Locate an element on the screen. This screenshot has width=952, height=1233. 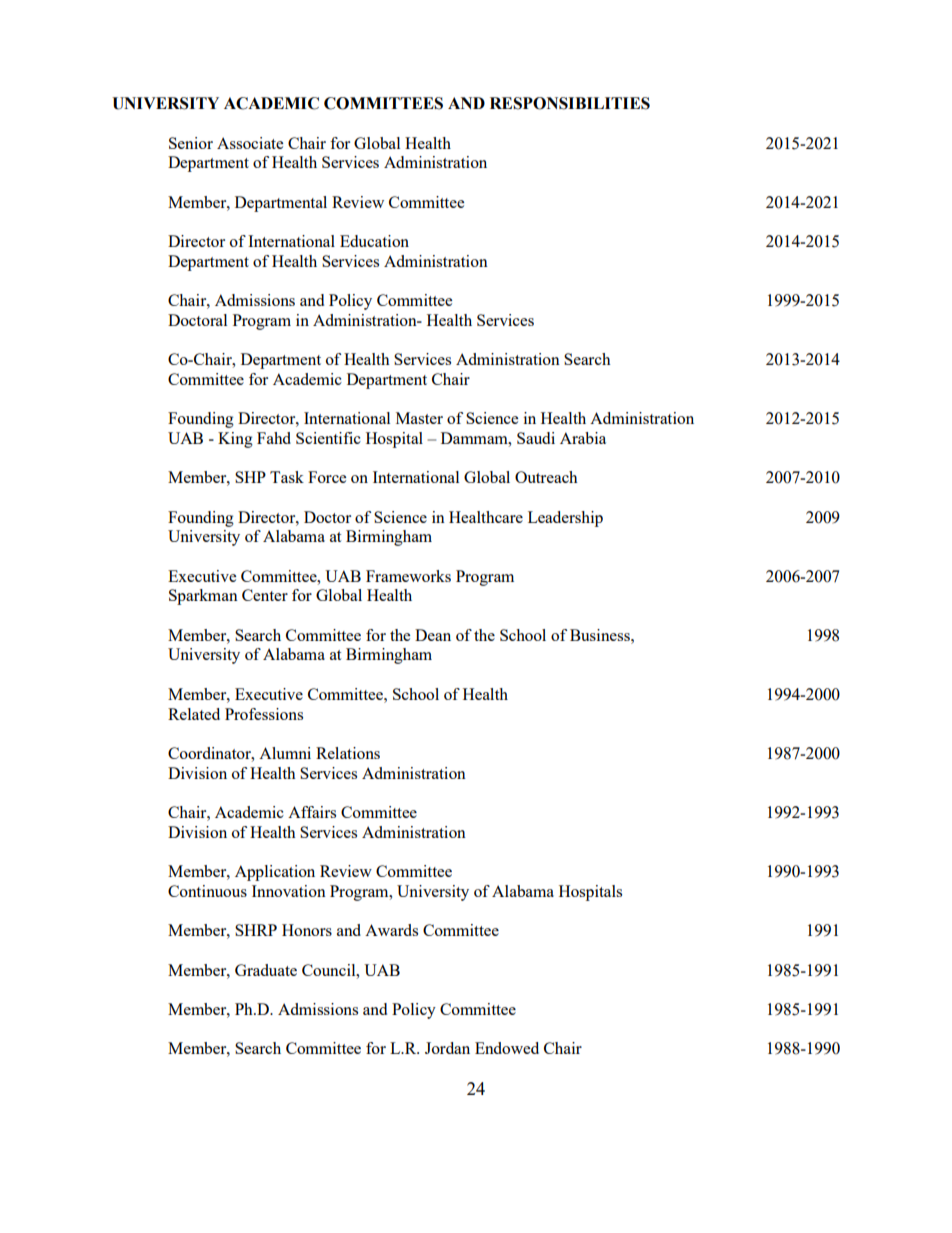
Graduate is located at coordinates (266, 970).
